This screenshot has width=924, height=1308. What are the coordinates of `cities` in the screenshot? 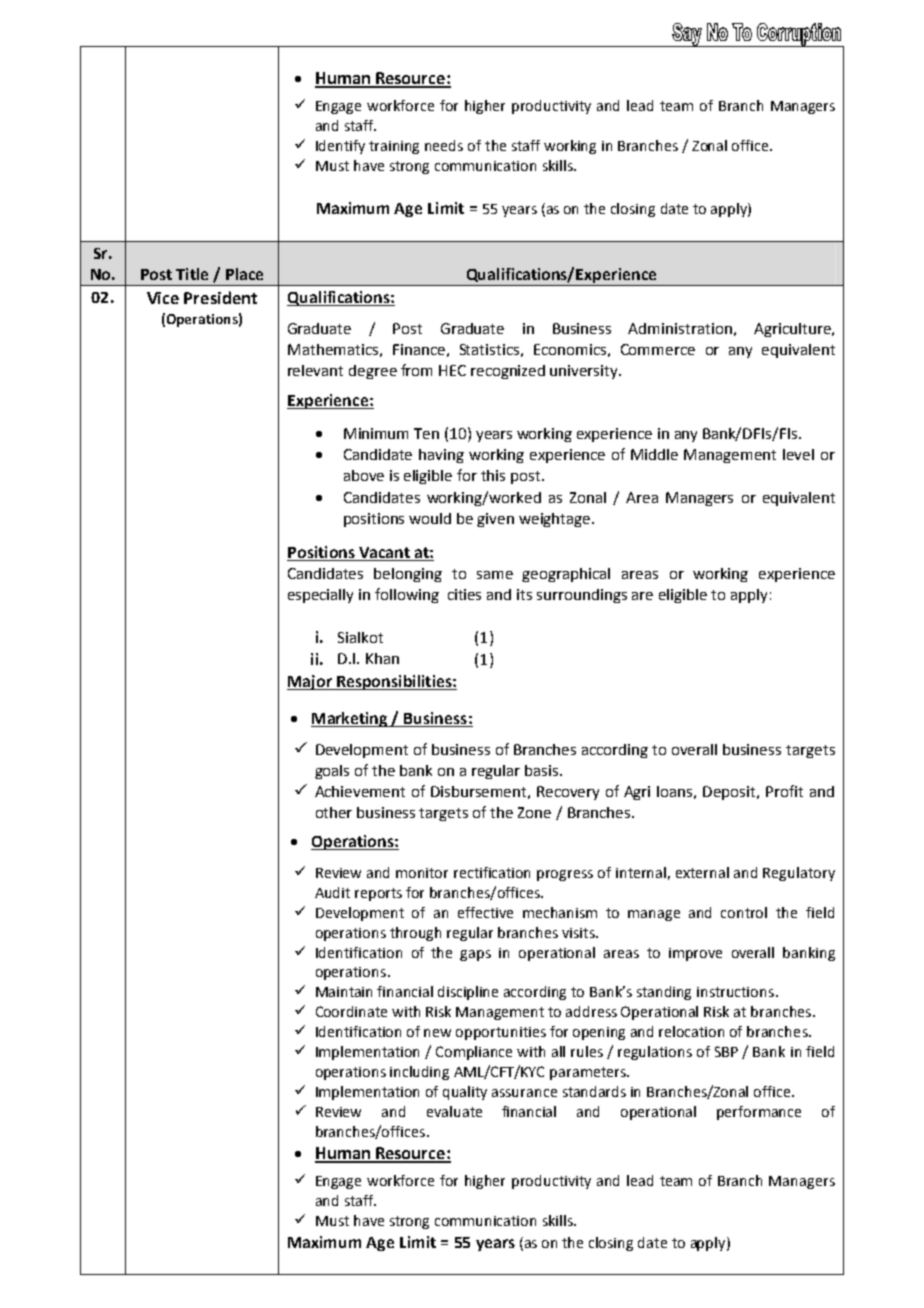 It's located at (464, 594).
